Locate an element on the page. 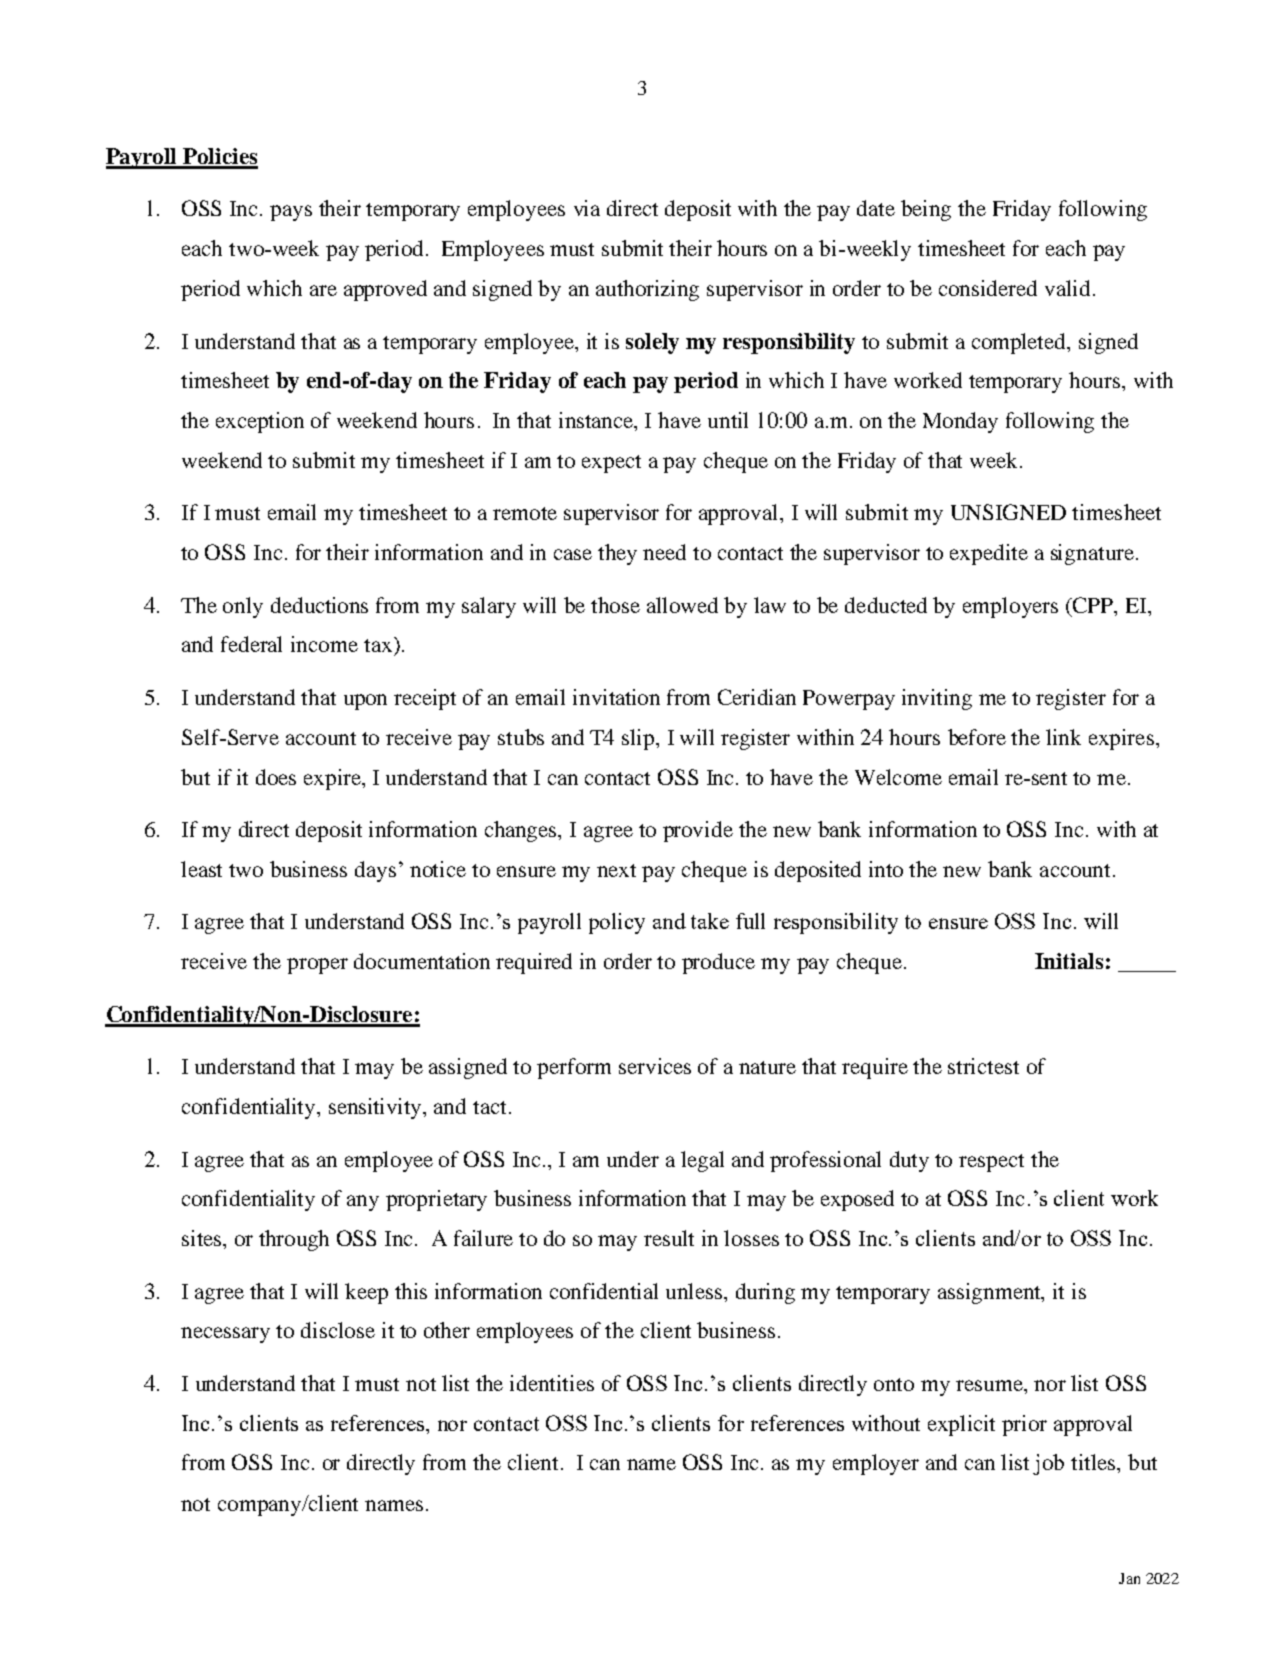  disclose is located at coordinates (338, 1330).
